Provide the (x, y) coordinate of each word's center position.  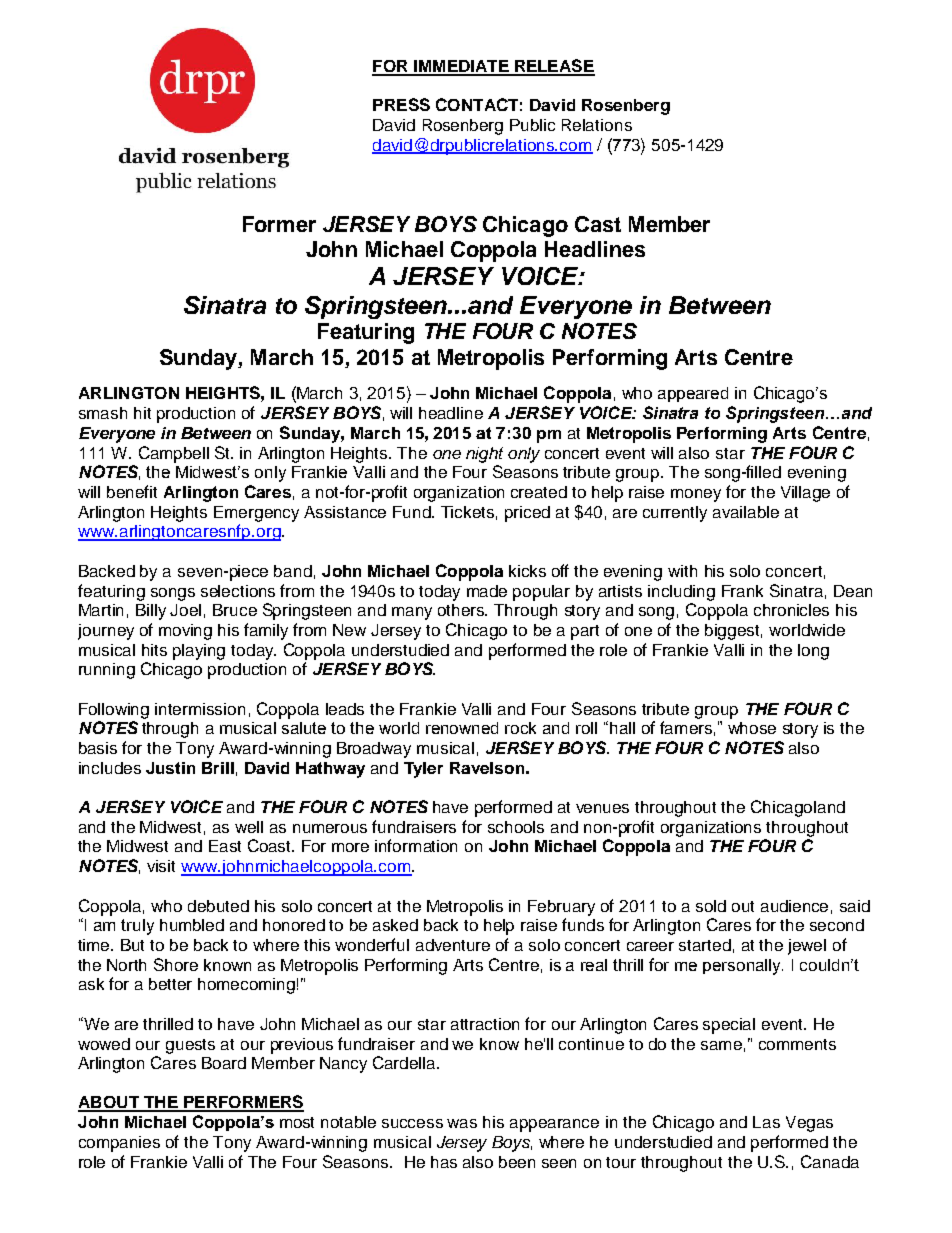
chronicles (791, 610)
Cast (598, 224)
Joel (185, 610)
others (462, 610)
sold (711, 906)
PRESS (401, 104)
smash (103, 413)
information (416, 845)
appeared (693, 394)
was (462, 1123)
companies (119, 1144)
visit (161, 866)
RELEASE (554, 67)
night (484, 455)
